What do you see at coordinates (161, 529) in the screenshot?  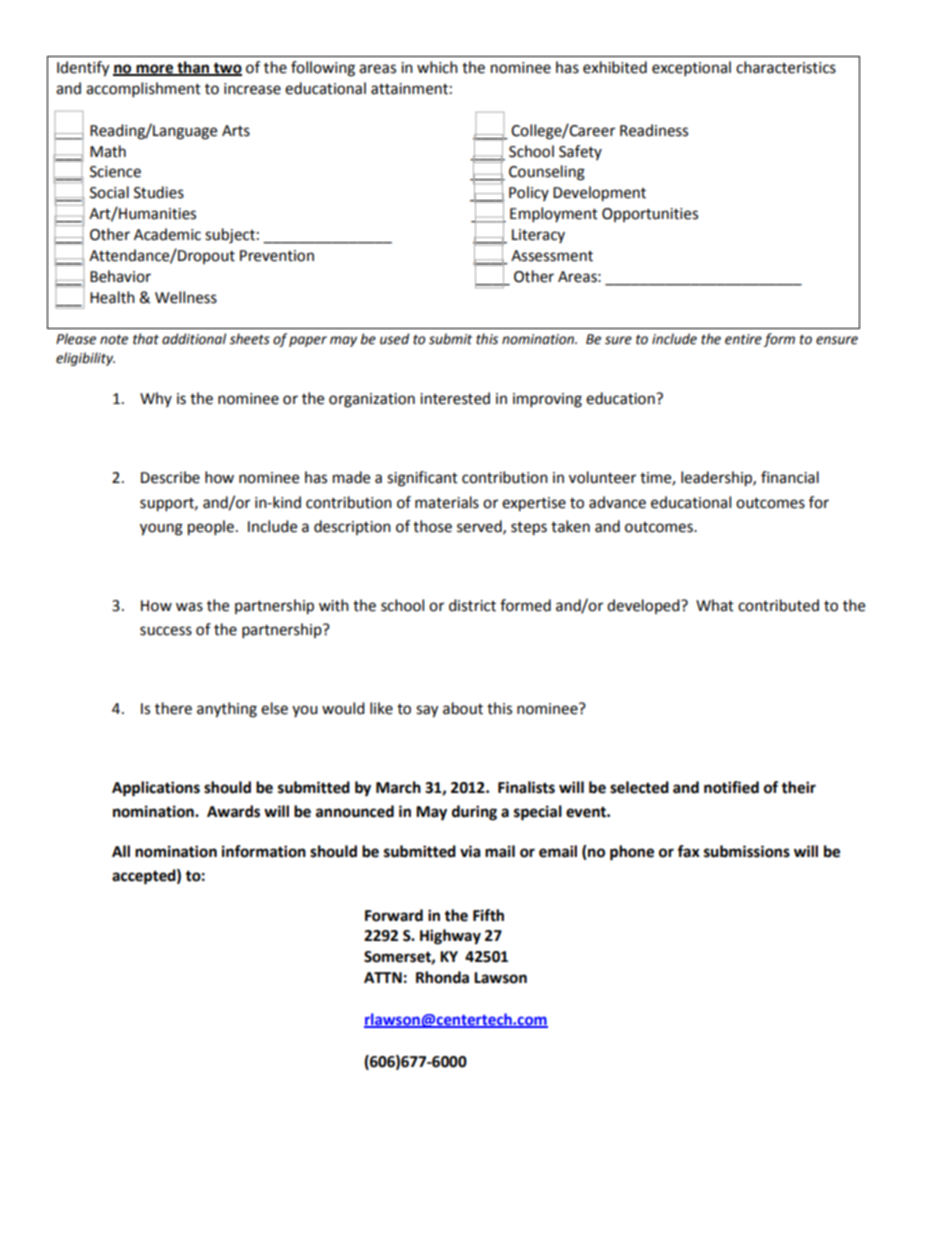 I see `young` at bounding box center [161, 529].
